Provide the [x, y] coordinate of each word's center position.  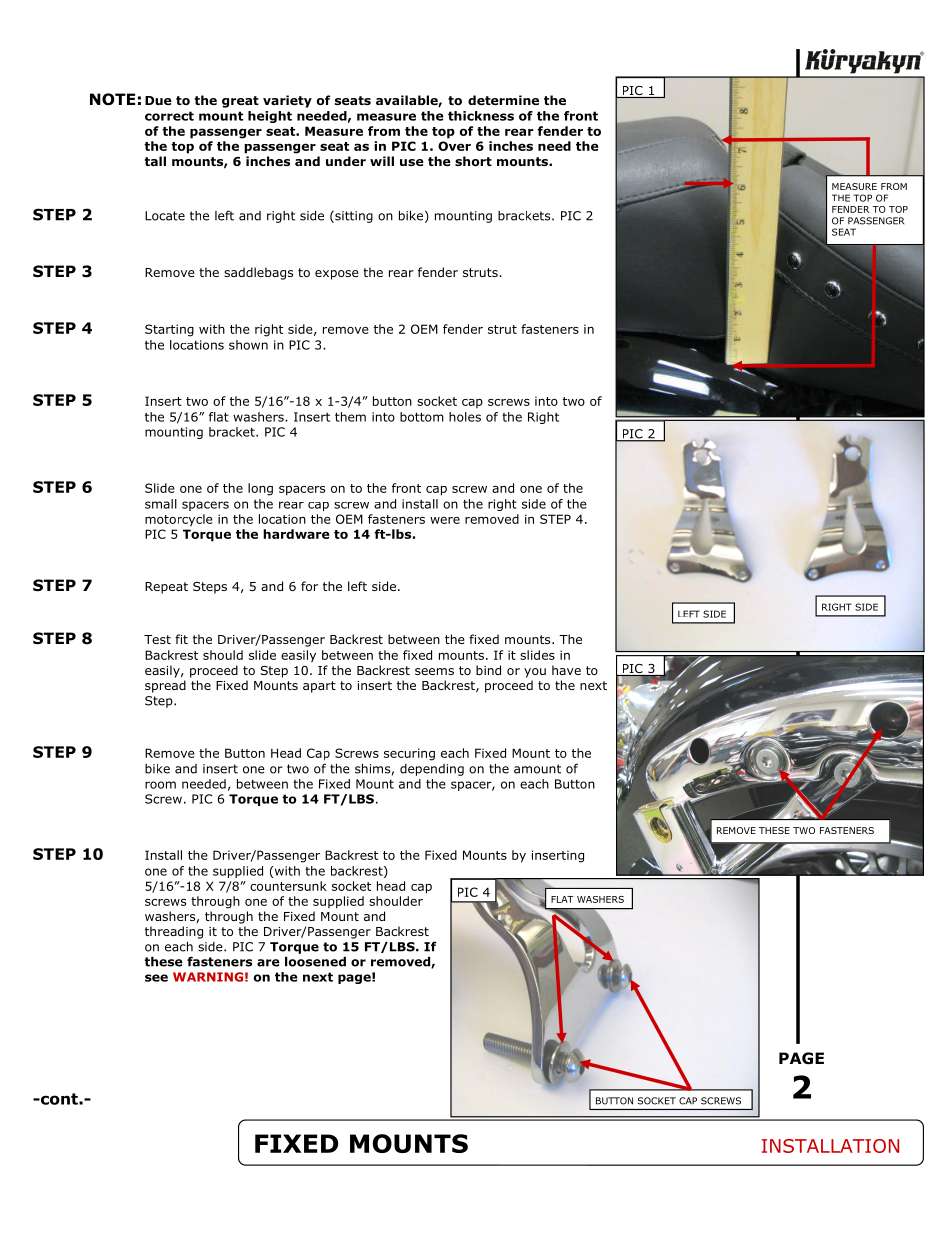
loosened [315, 962]
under [346, 161]
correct [169, 116]
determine [503, 100]
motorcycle [179, 520]
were [445, 520]
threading [174, 932]
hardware [296, 534]
